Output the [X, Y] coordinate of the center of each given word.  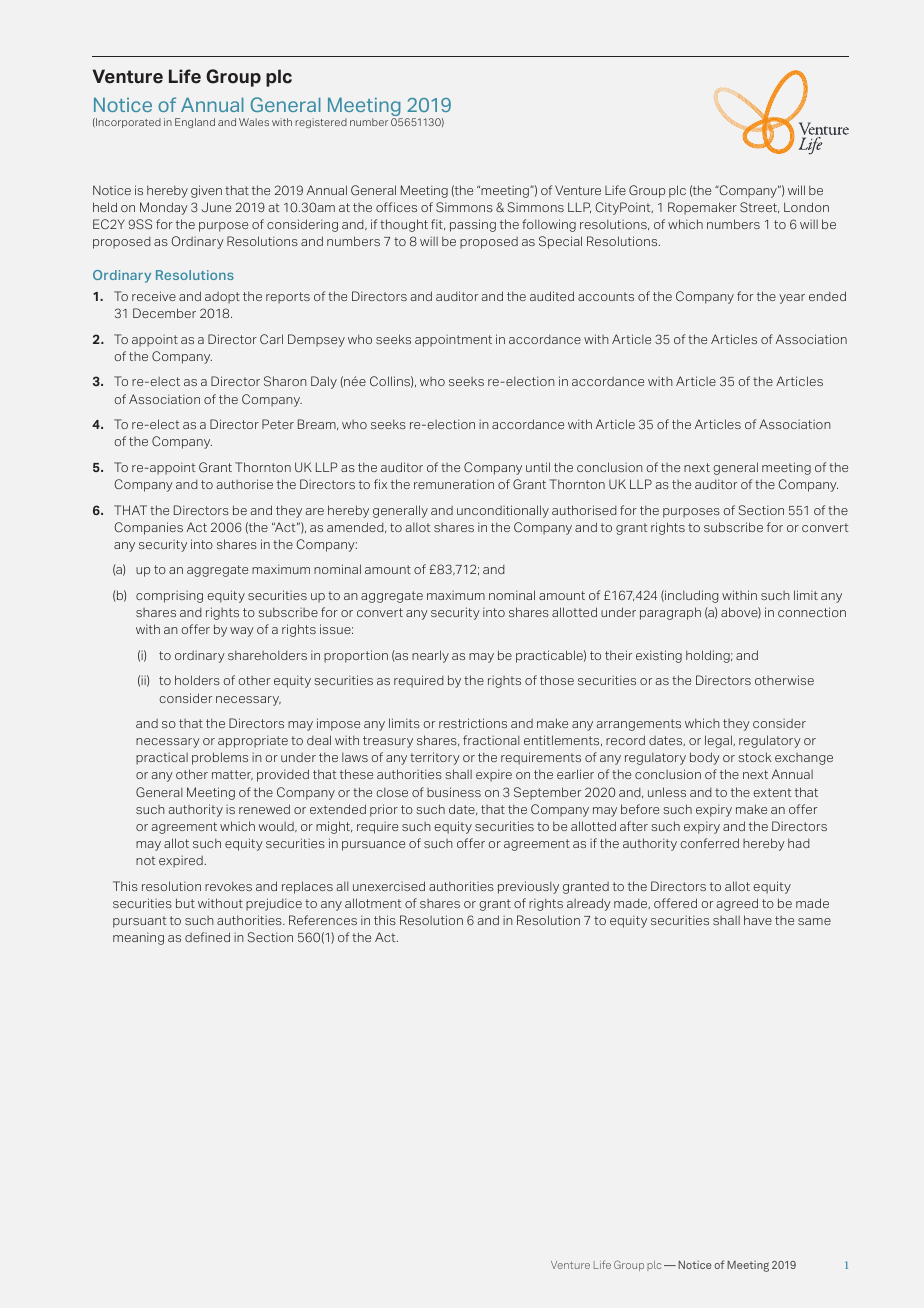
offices [396, 207]
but [185, 903]
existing [659, 656]
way [242, 632]
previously [528, 887]
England [195, 123]
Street [759, 207]
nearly [430, 656]
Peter [278, 424]
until [538, 467]
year [792, 299]
